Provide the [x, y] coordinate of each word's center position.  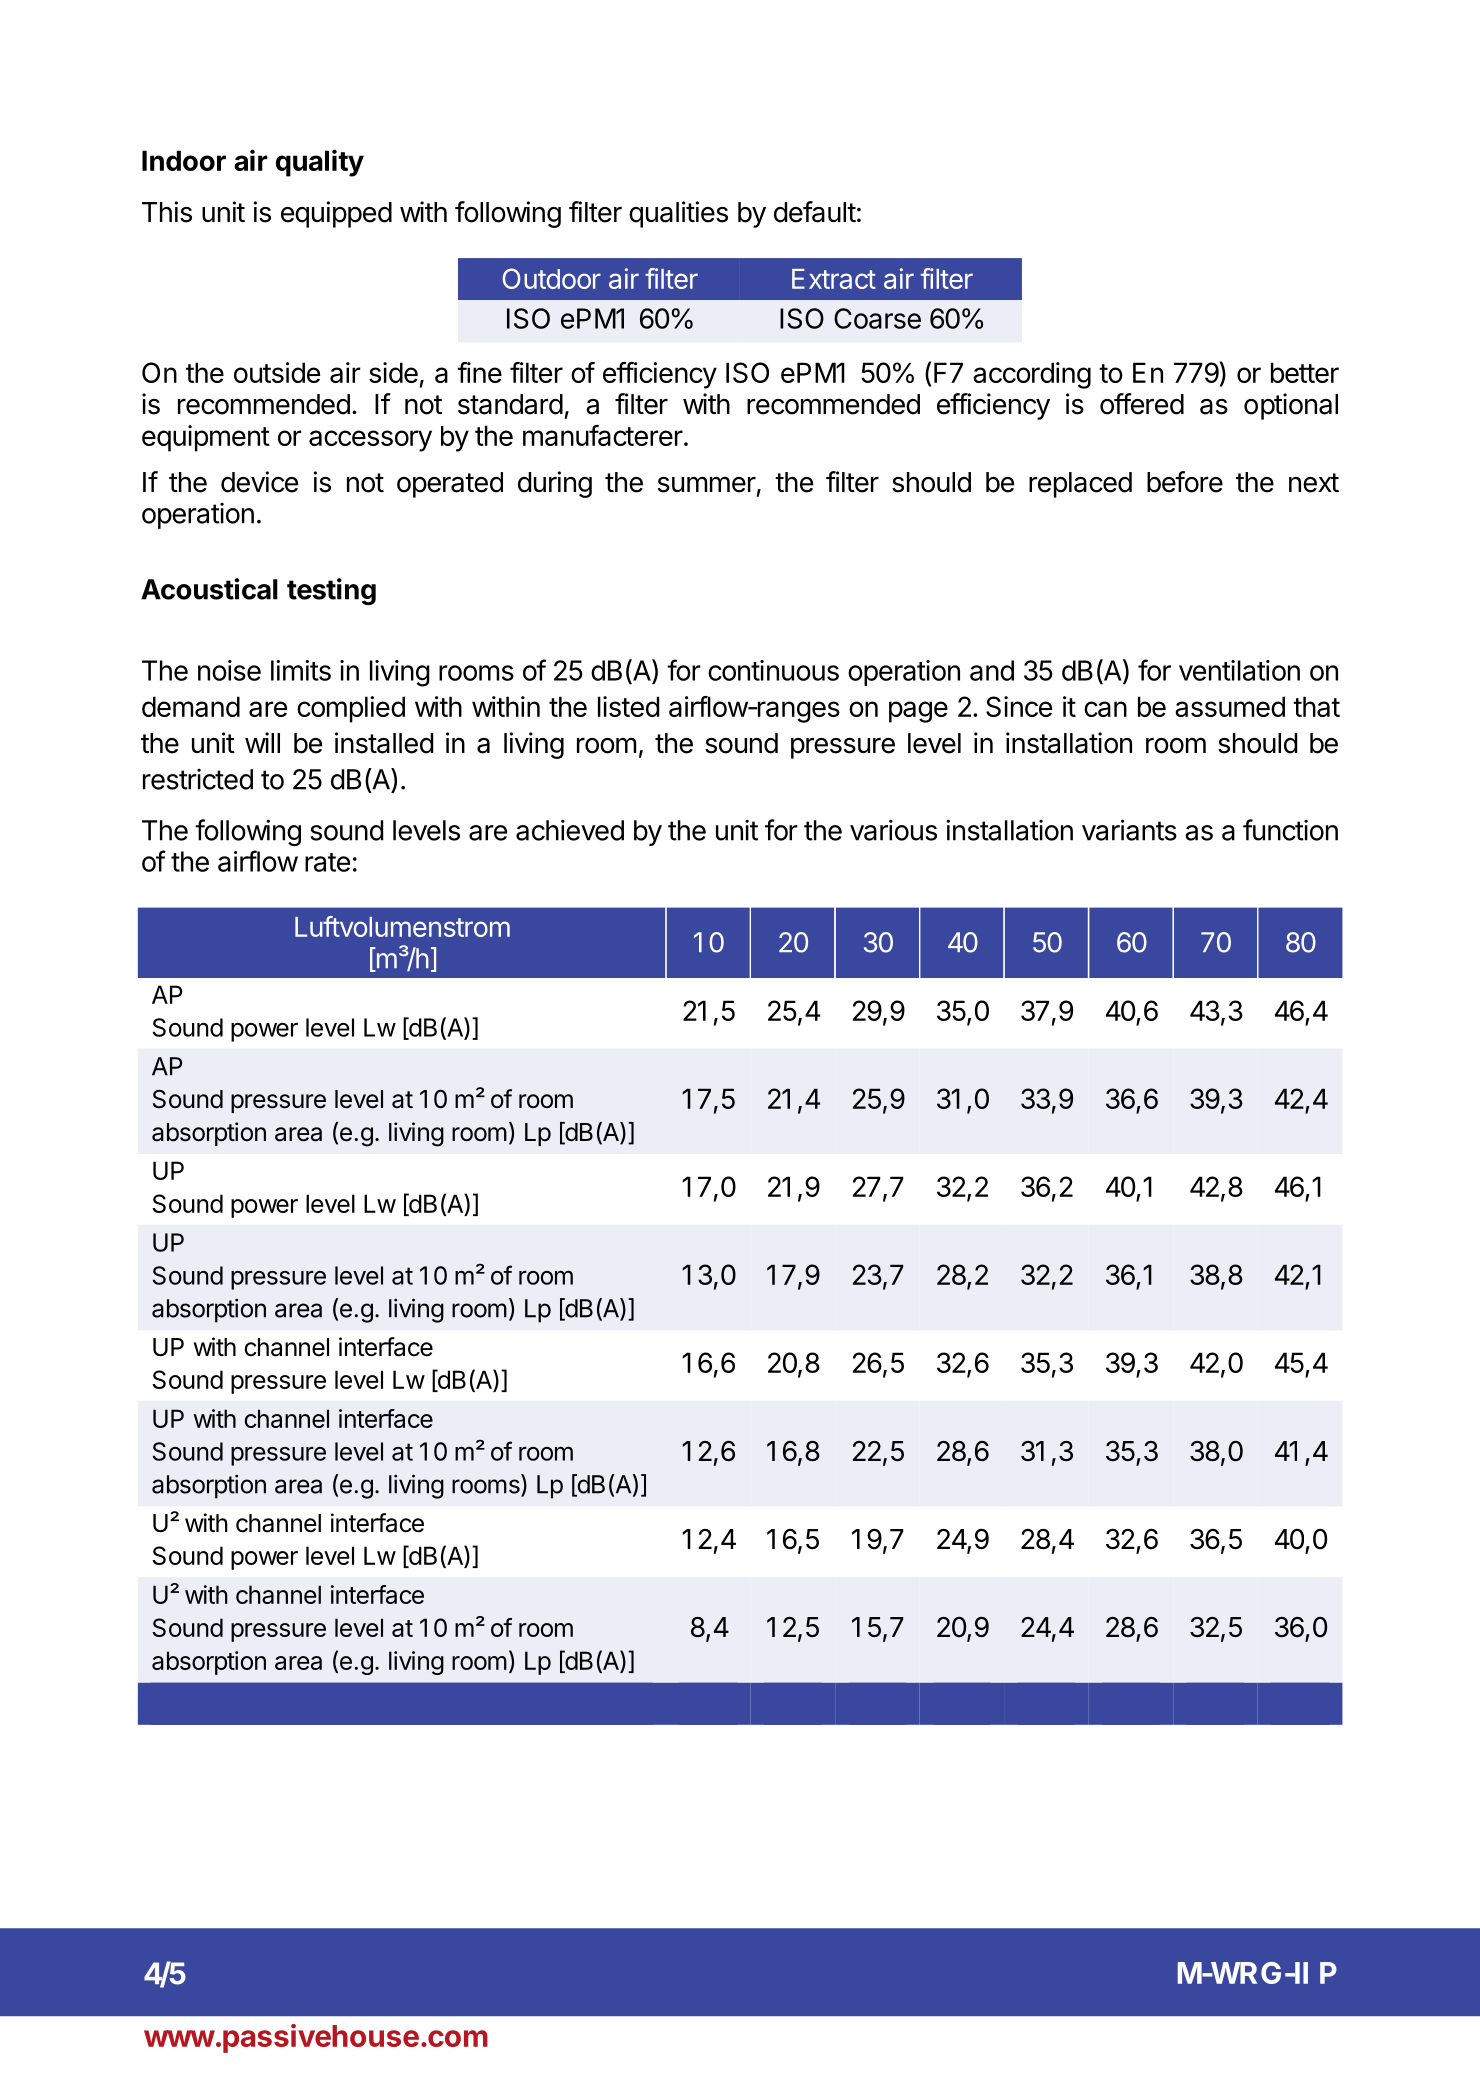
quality [320, 163]
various [893, 830]
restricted [198, 779]
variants [1129, 830]
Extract [834, 279]
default [815, 212]
